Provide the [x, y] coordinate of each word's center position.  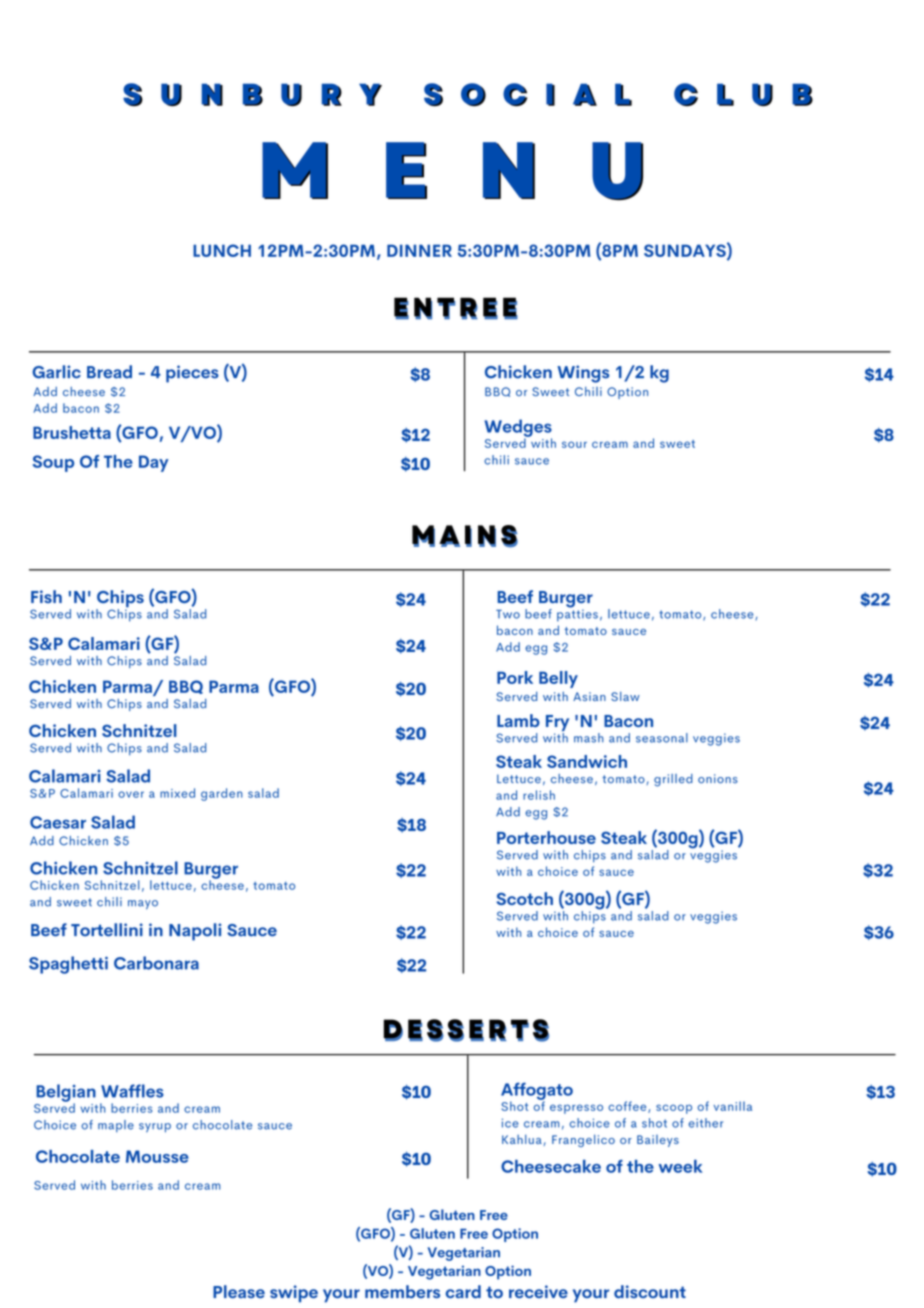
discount [650, 1292]
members [402, 1291]
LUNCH [222, 250]
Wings [583, 374]
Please [239, 1291]
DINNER [419, 250]
